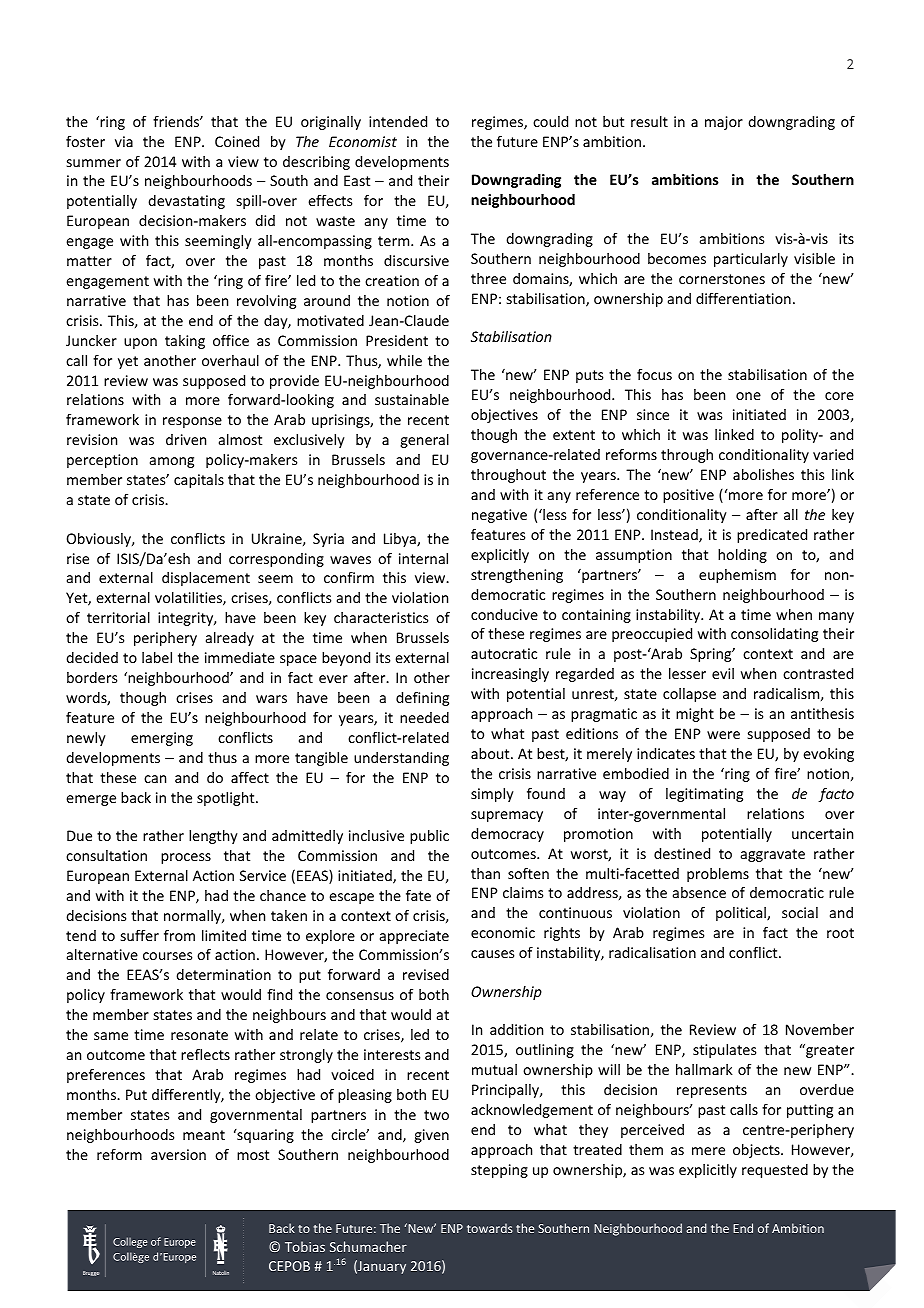  I want to click on label, so click(157, 657).
